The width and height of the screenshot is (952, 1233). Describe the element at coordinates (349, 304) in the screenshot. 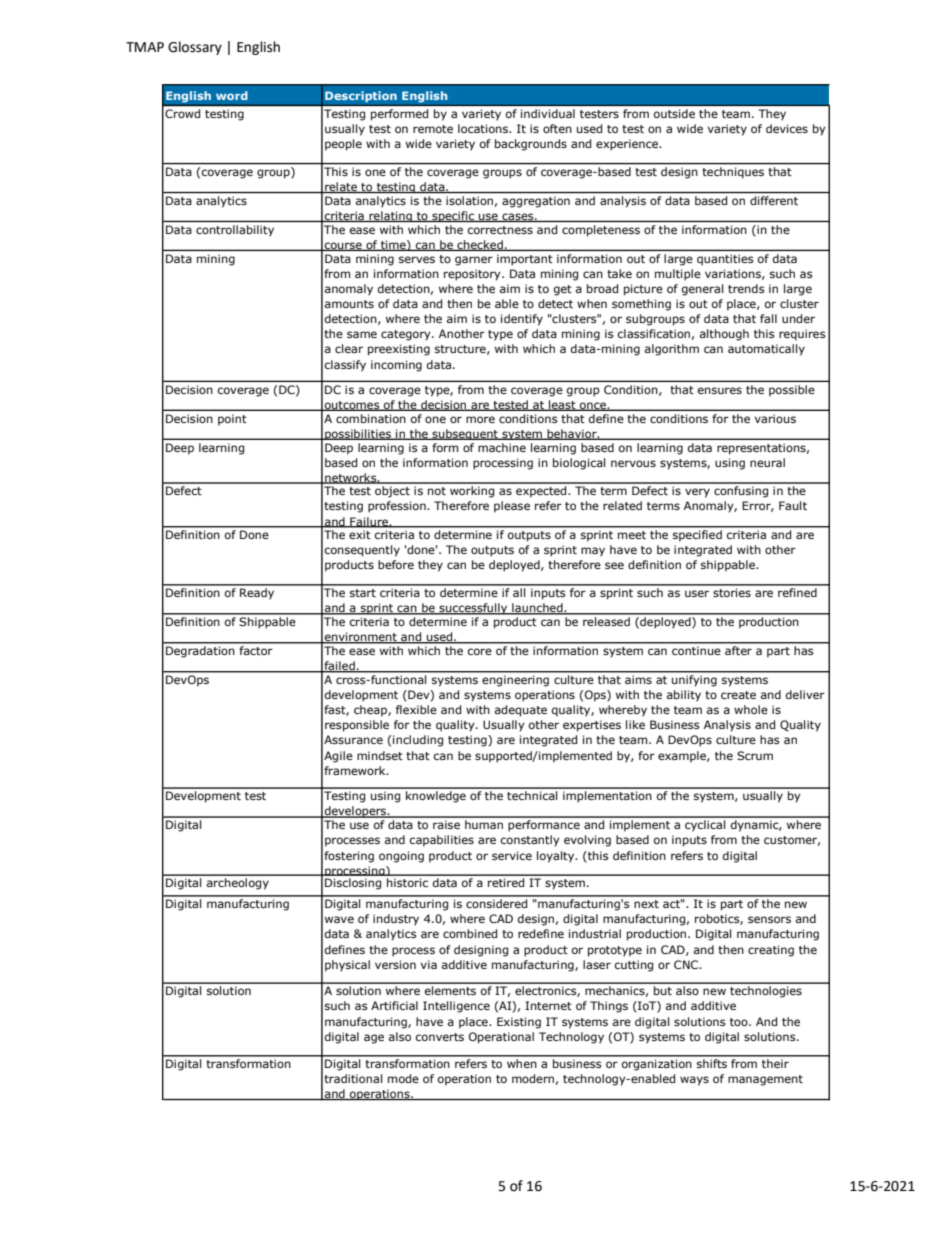

I see `amounts` at that location.
